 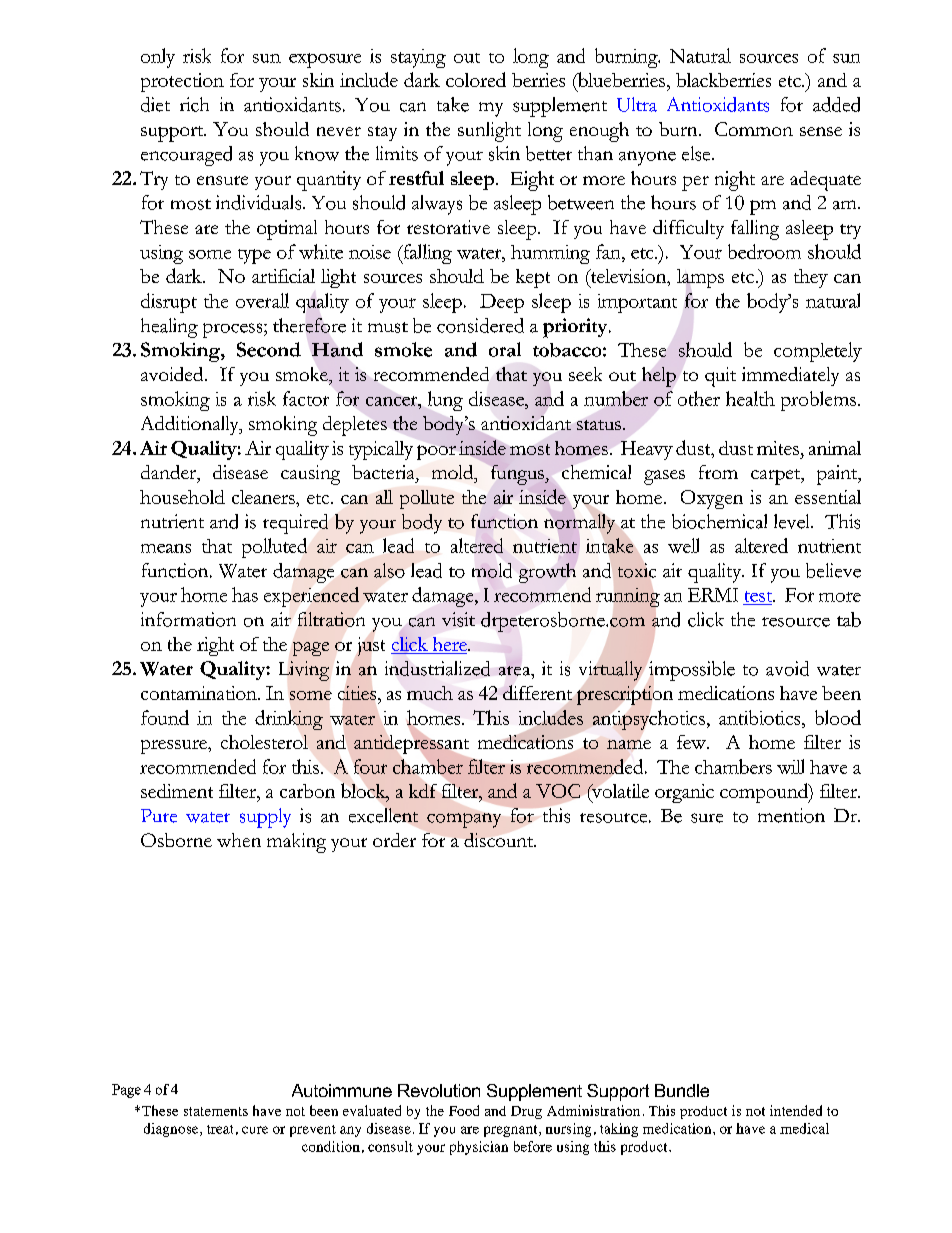 I want to click on has, so click(x=245, y=594).
